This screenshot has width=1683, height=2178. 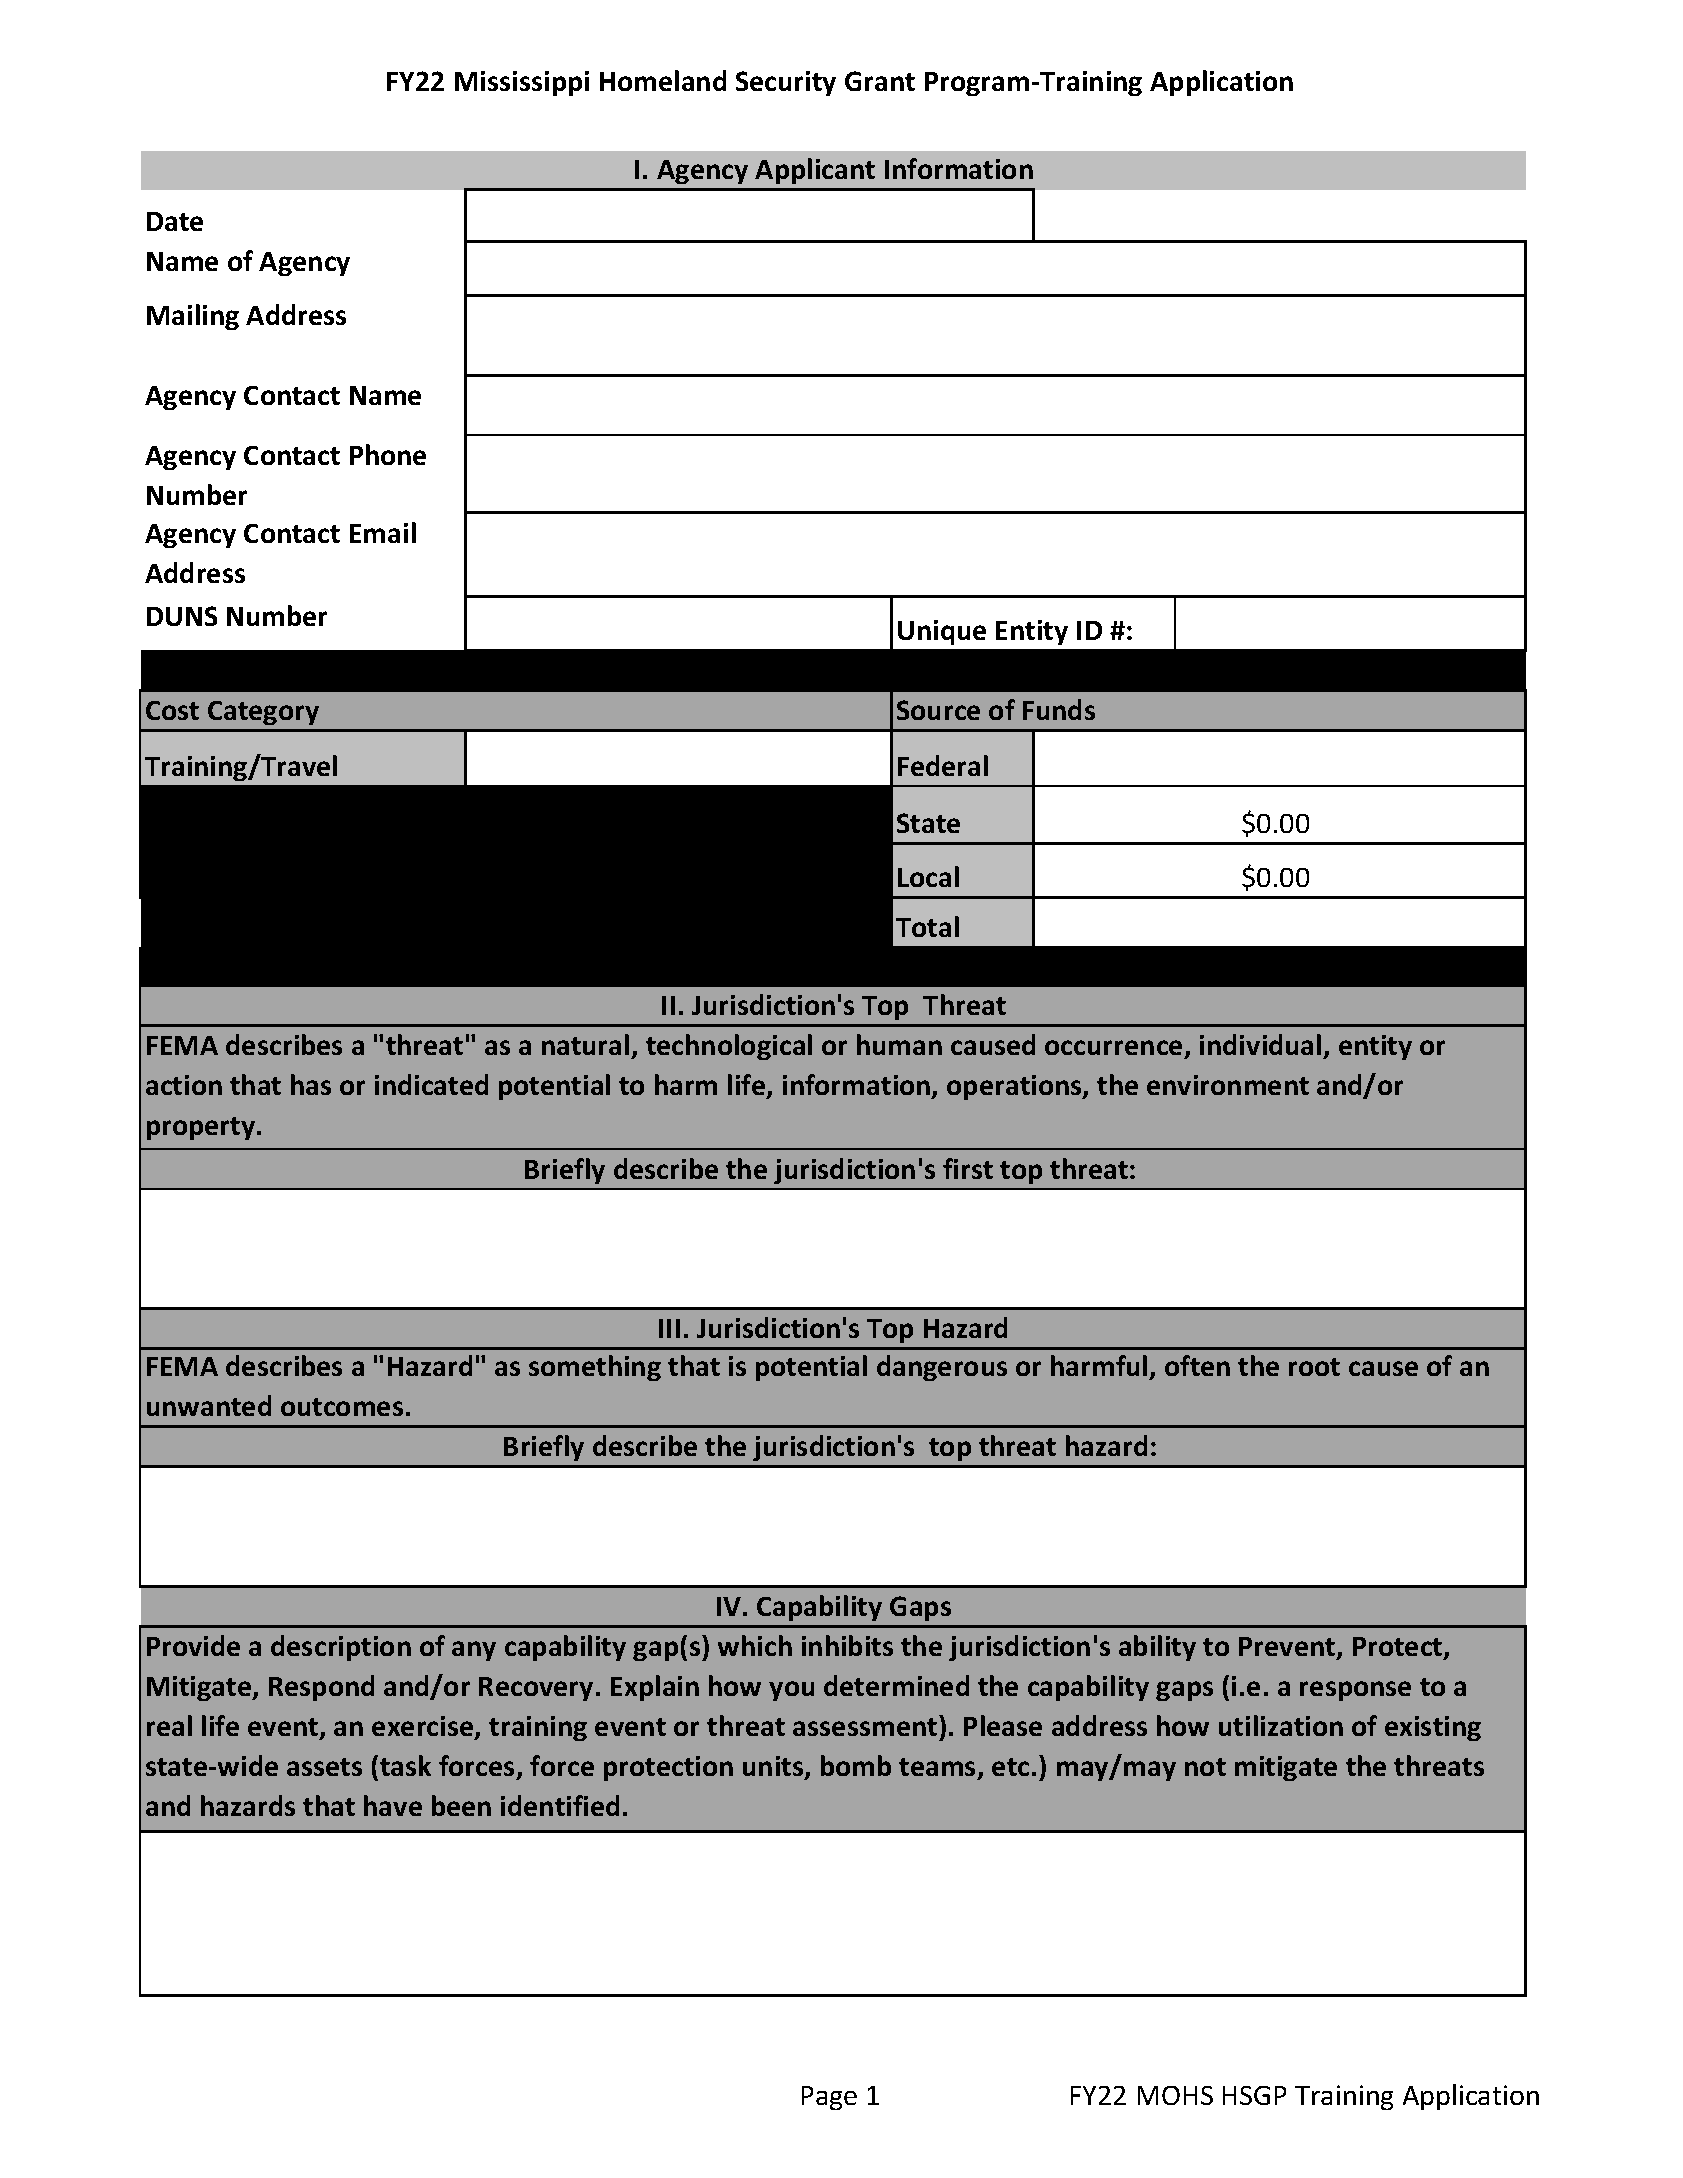 I want to click on root, so click(x=1314, y=1367).
